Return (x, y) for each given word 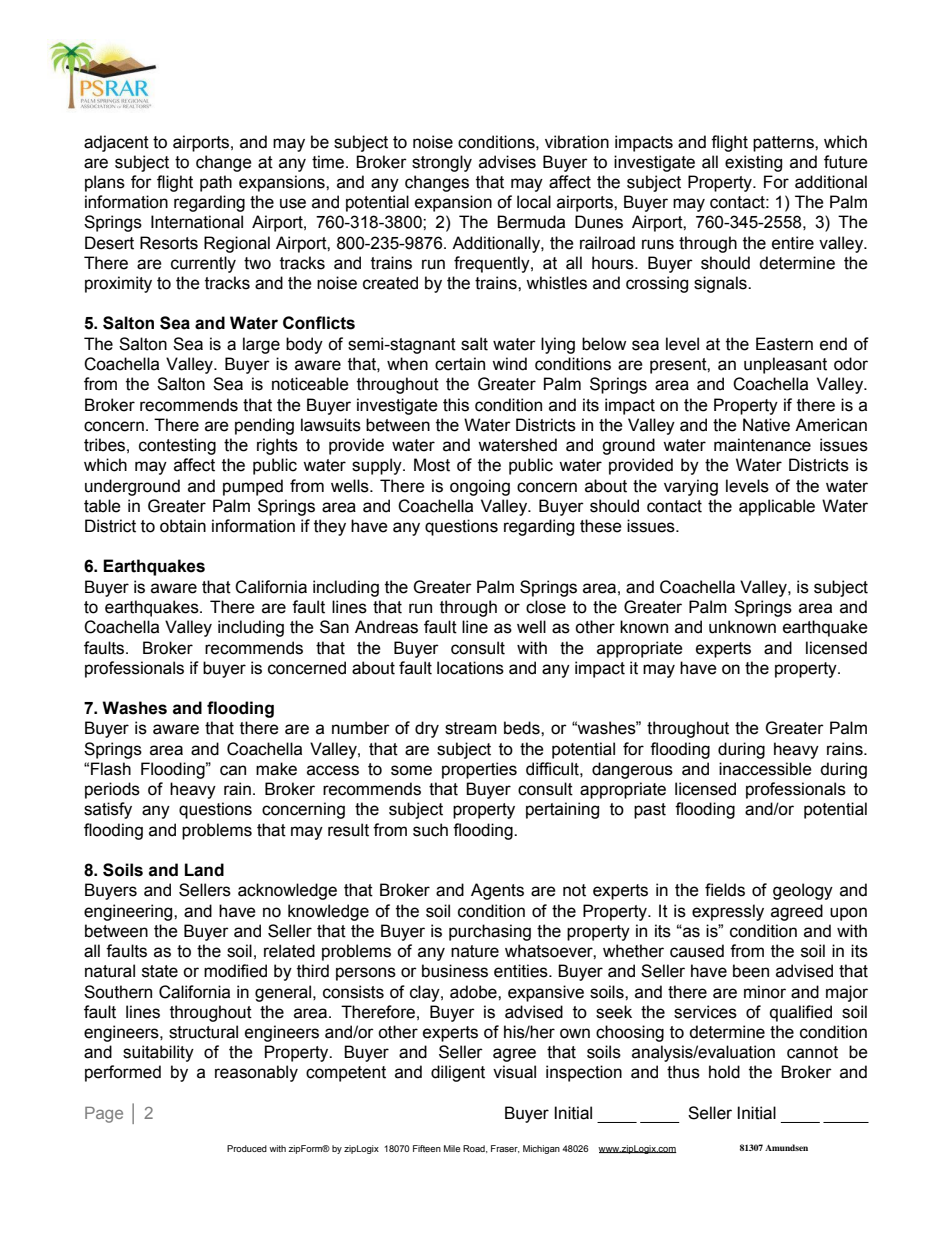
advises (507, 162)
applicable (777, 507)
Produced (247, 1148)
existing (753, 163)
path (216, 183)
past (650, 811)
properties (479, 770)
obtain (183, 526)
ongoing (480, 487)
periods (112, 790)
